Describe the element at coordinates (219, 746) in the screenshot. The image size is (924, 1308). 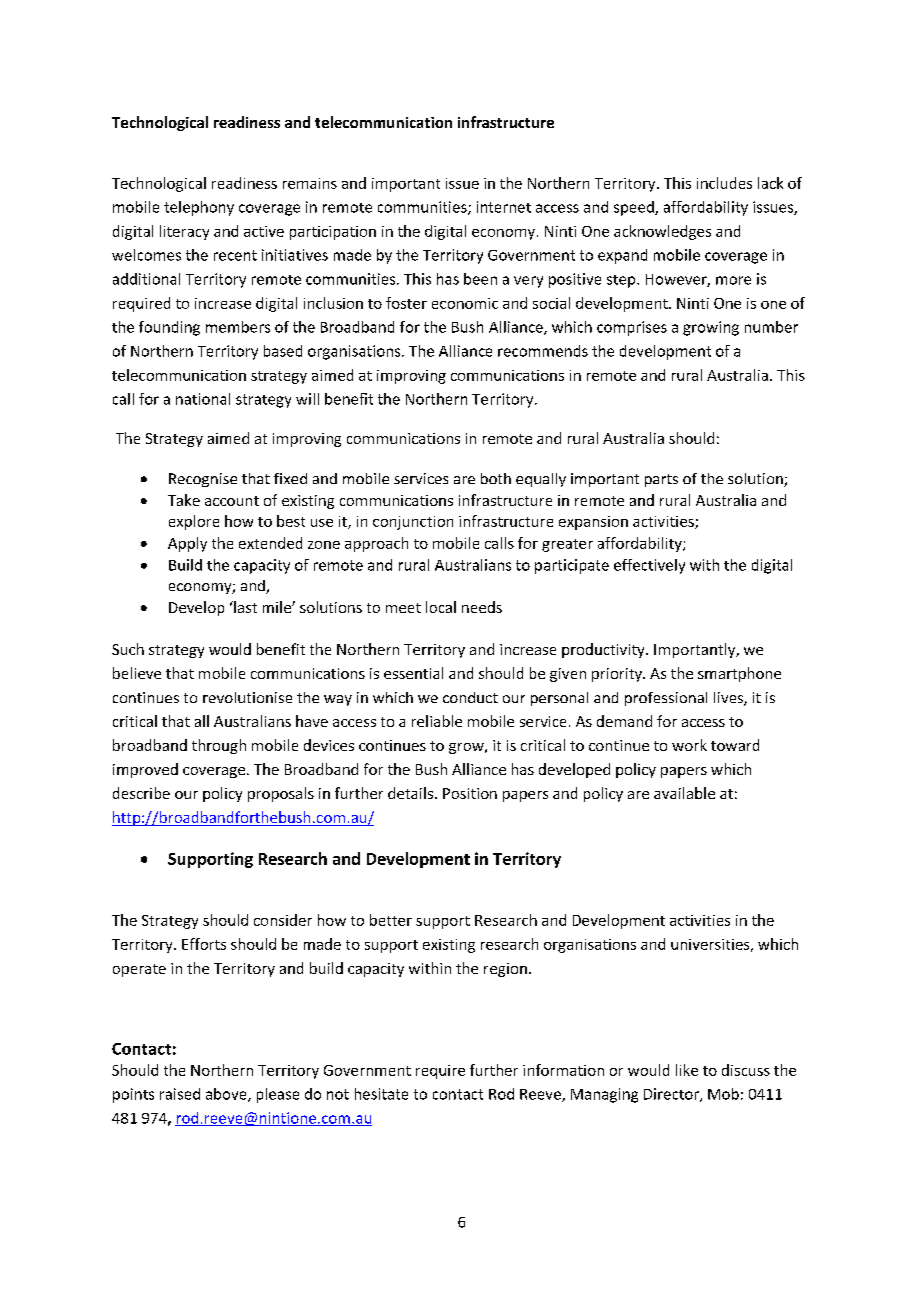
I see `through` at that location.
